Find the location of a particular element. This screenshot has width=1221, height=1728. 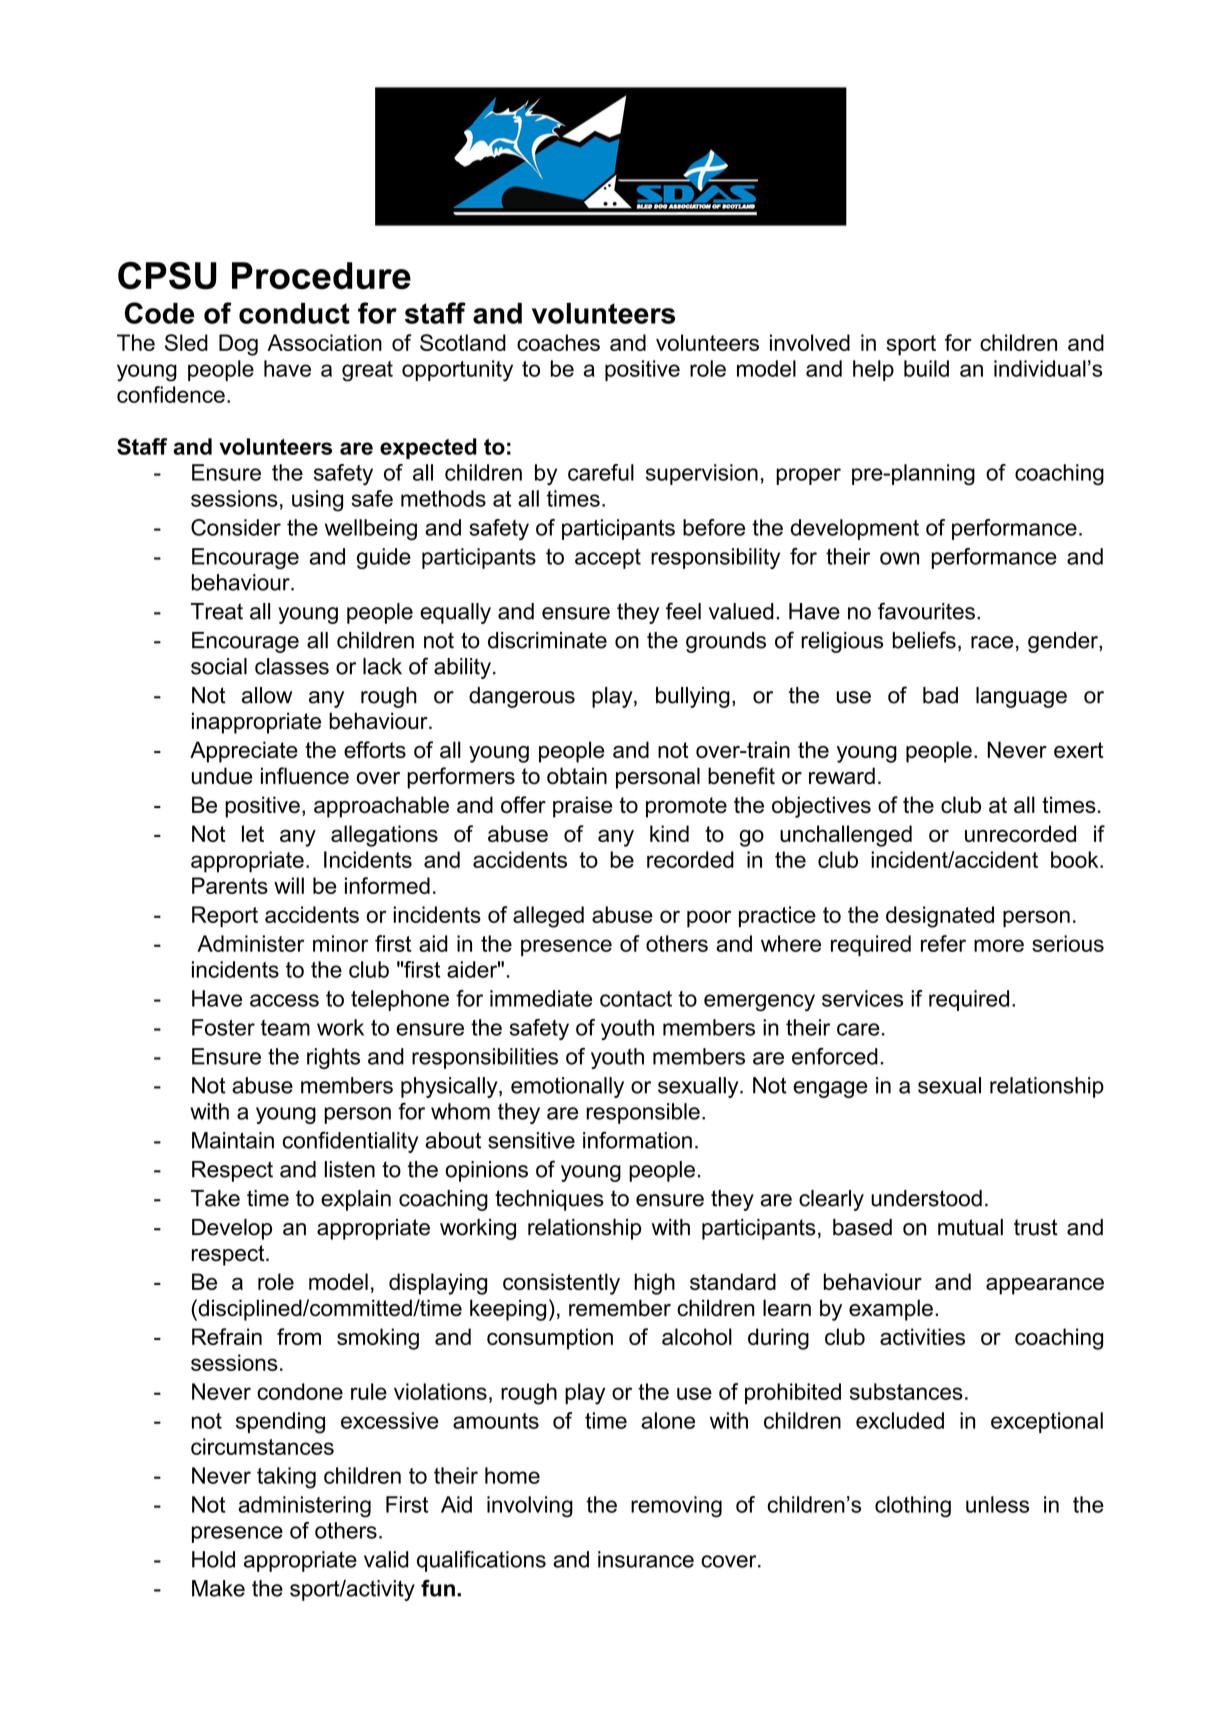

Report is located at coordinates (225, 917).
